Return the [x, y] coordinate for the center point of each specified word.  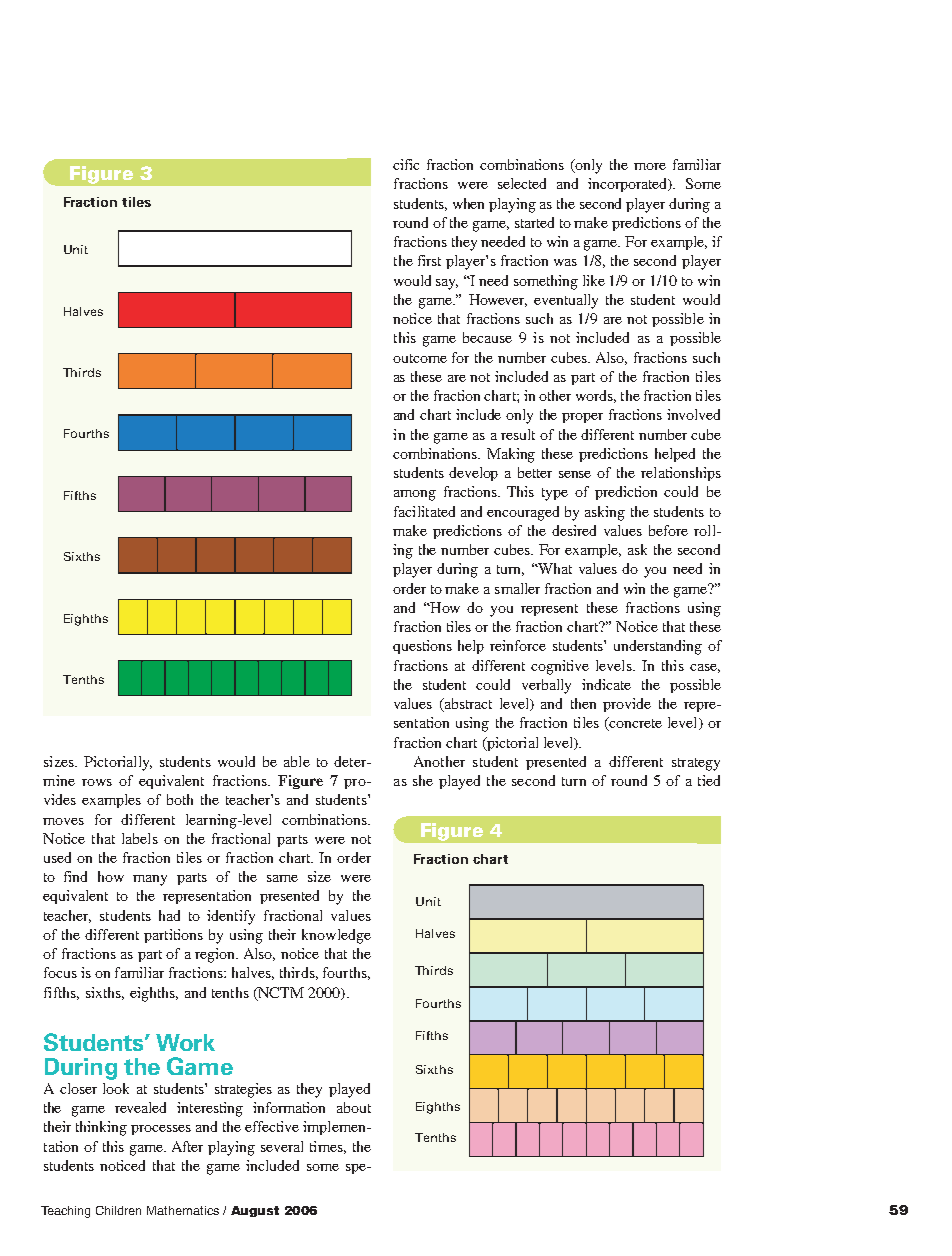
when [468, 203]
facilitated [424, 511]
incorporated [629, 185]
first [429, 260]
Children [118, 1210]
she [423, 780]
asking [605, 513]
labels [140, 838]
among [415, 495]
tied [709, 780]
